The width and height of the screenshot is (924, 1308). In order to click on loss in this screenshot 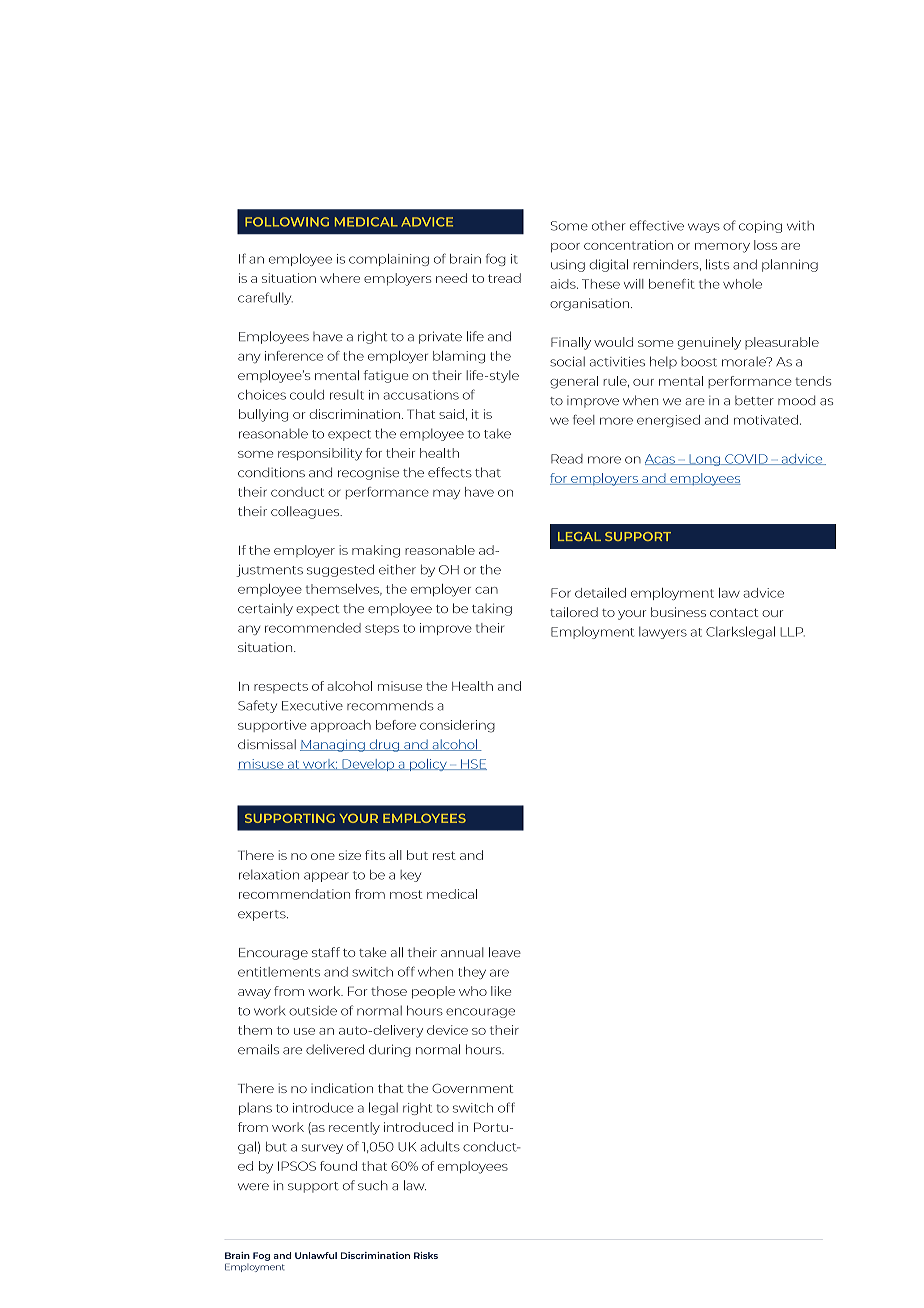, I will do `click(765, 245)`.
